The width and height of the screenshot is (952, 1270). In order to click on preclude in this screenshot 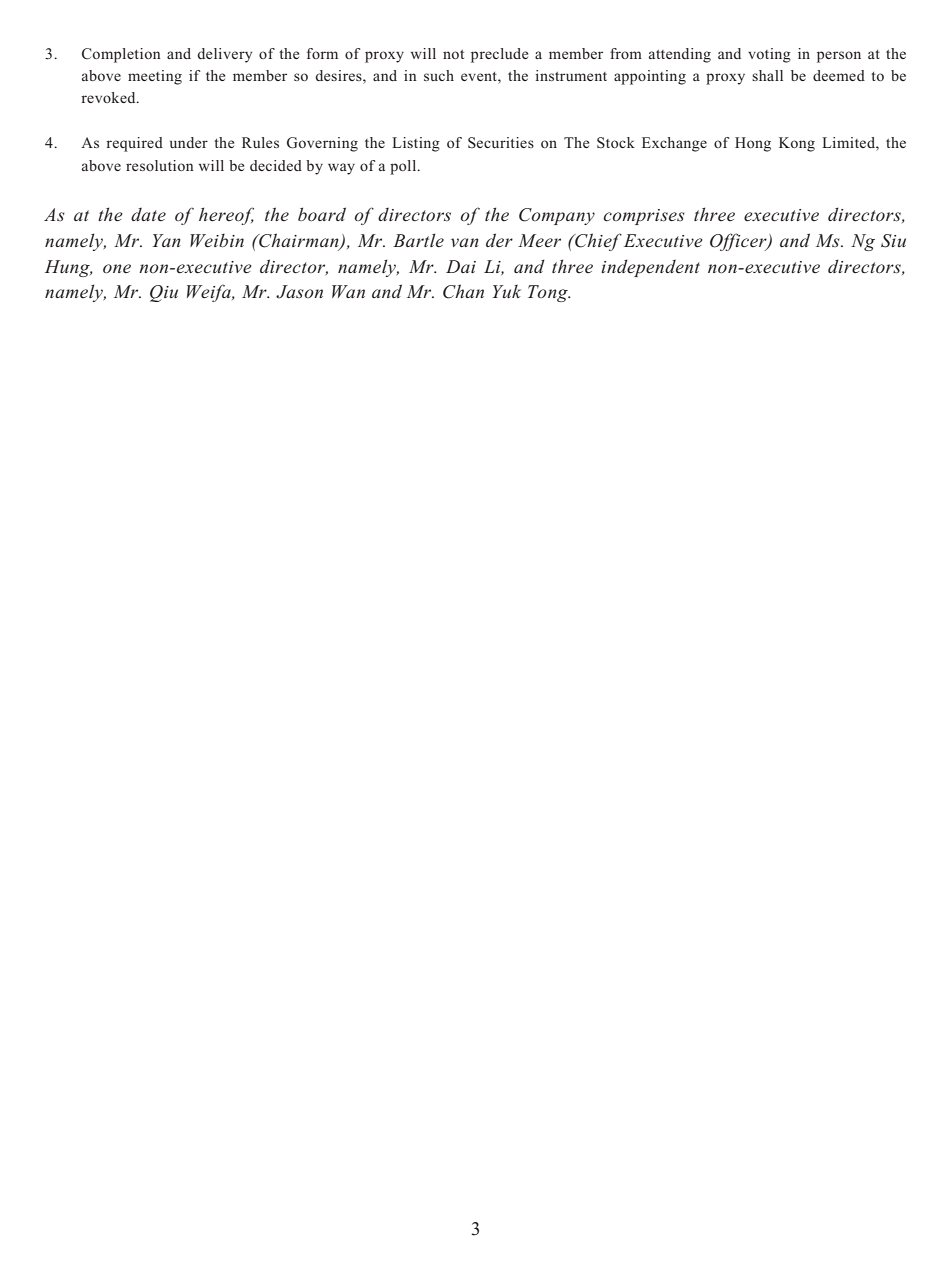, I will do `click(499, 55)`.
